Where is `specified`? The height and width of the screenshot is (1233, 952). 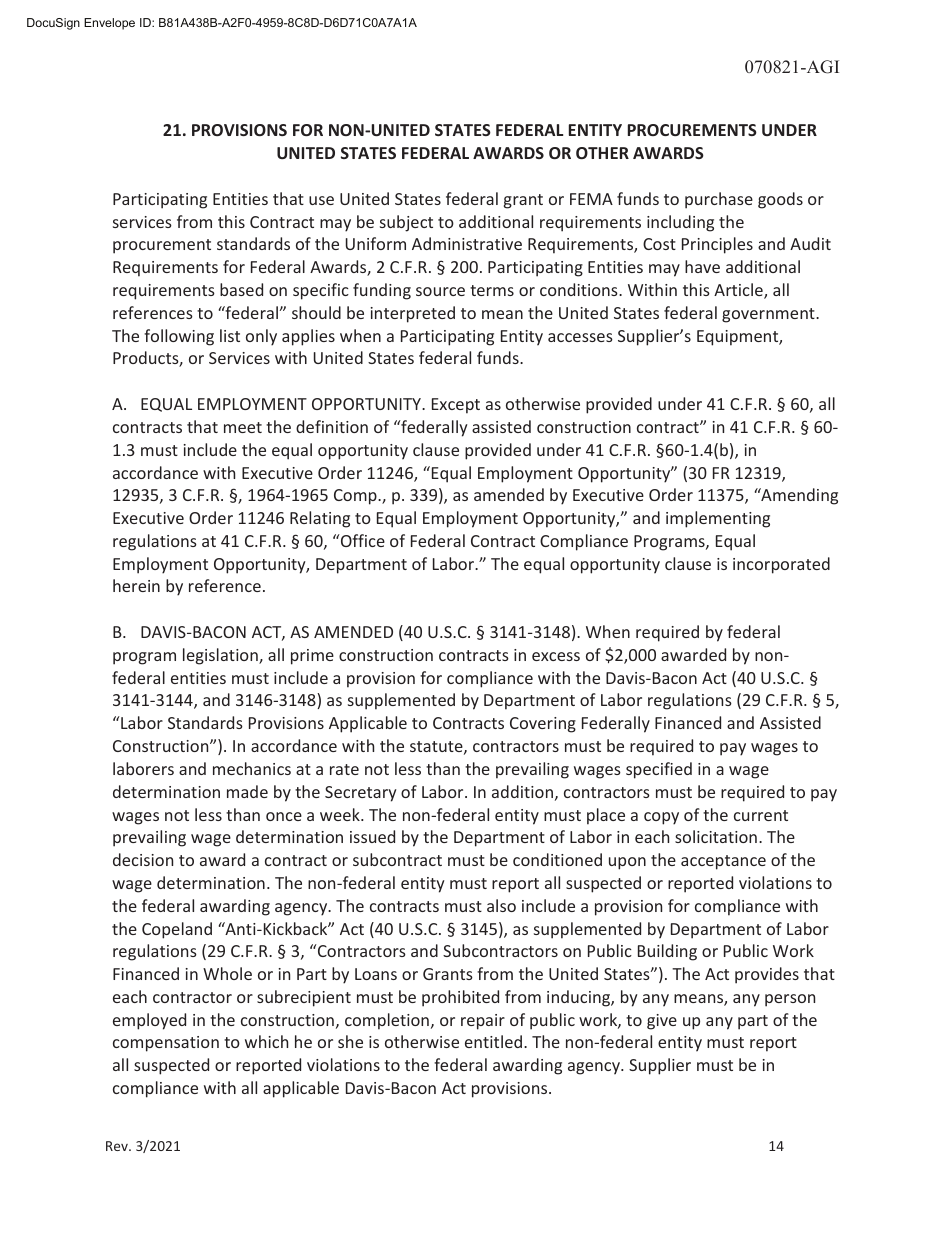 specified is located at coordinates (659, 770).
